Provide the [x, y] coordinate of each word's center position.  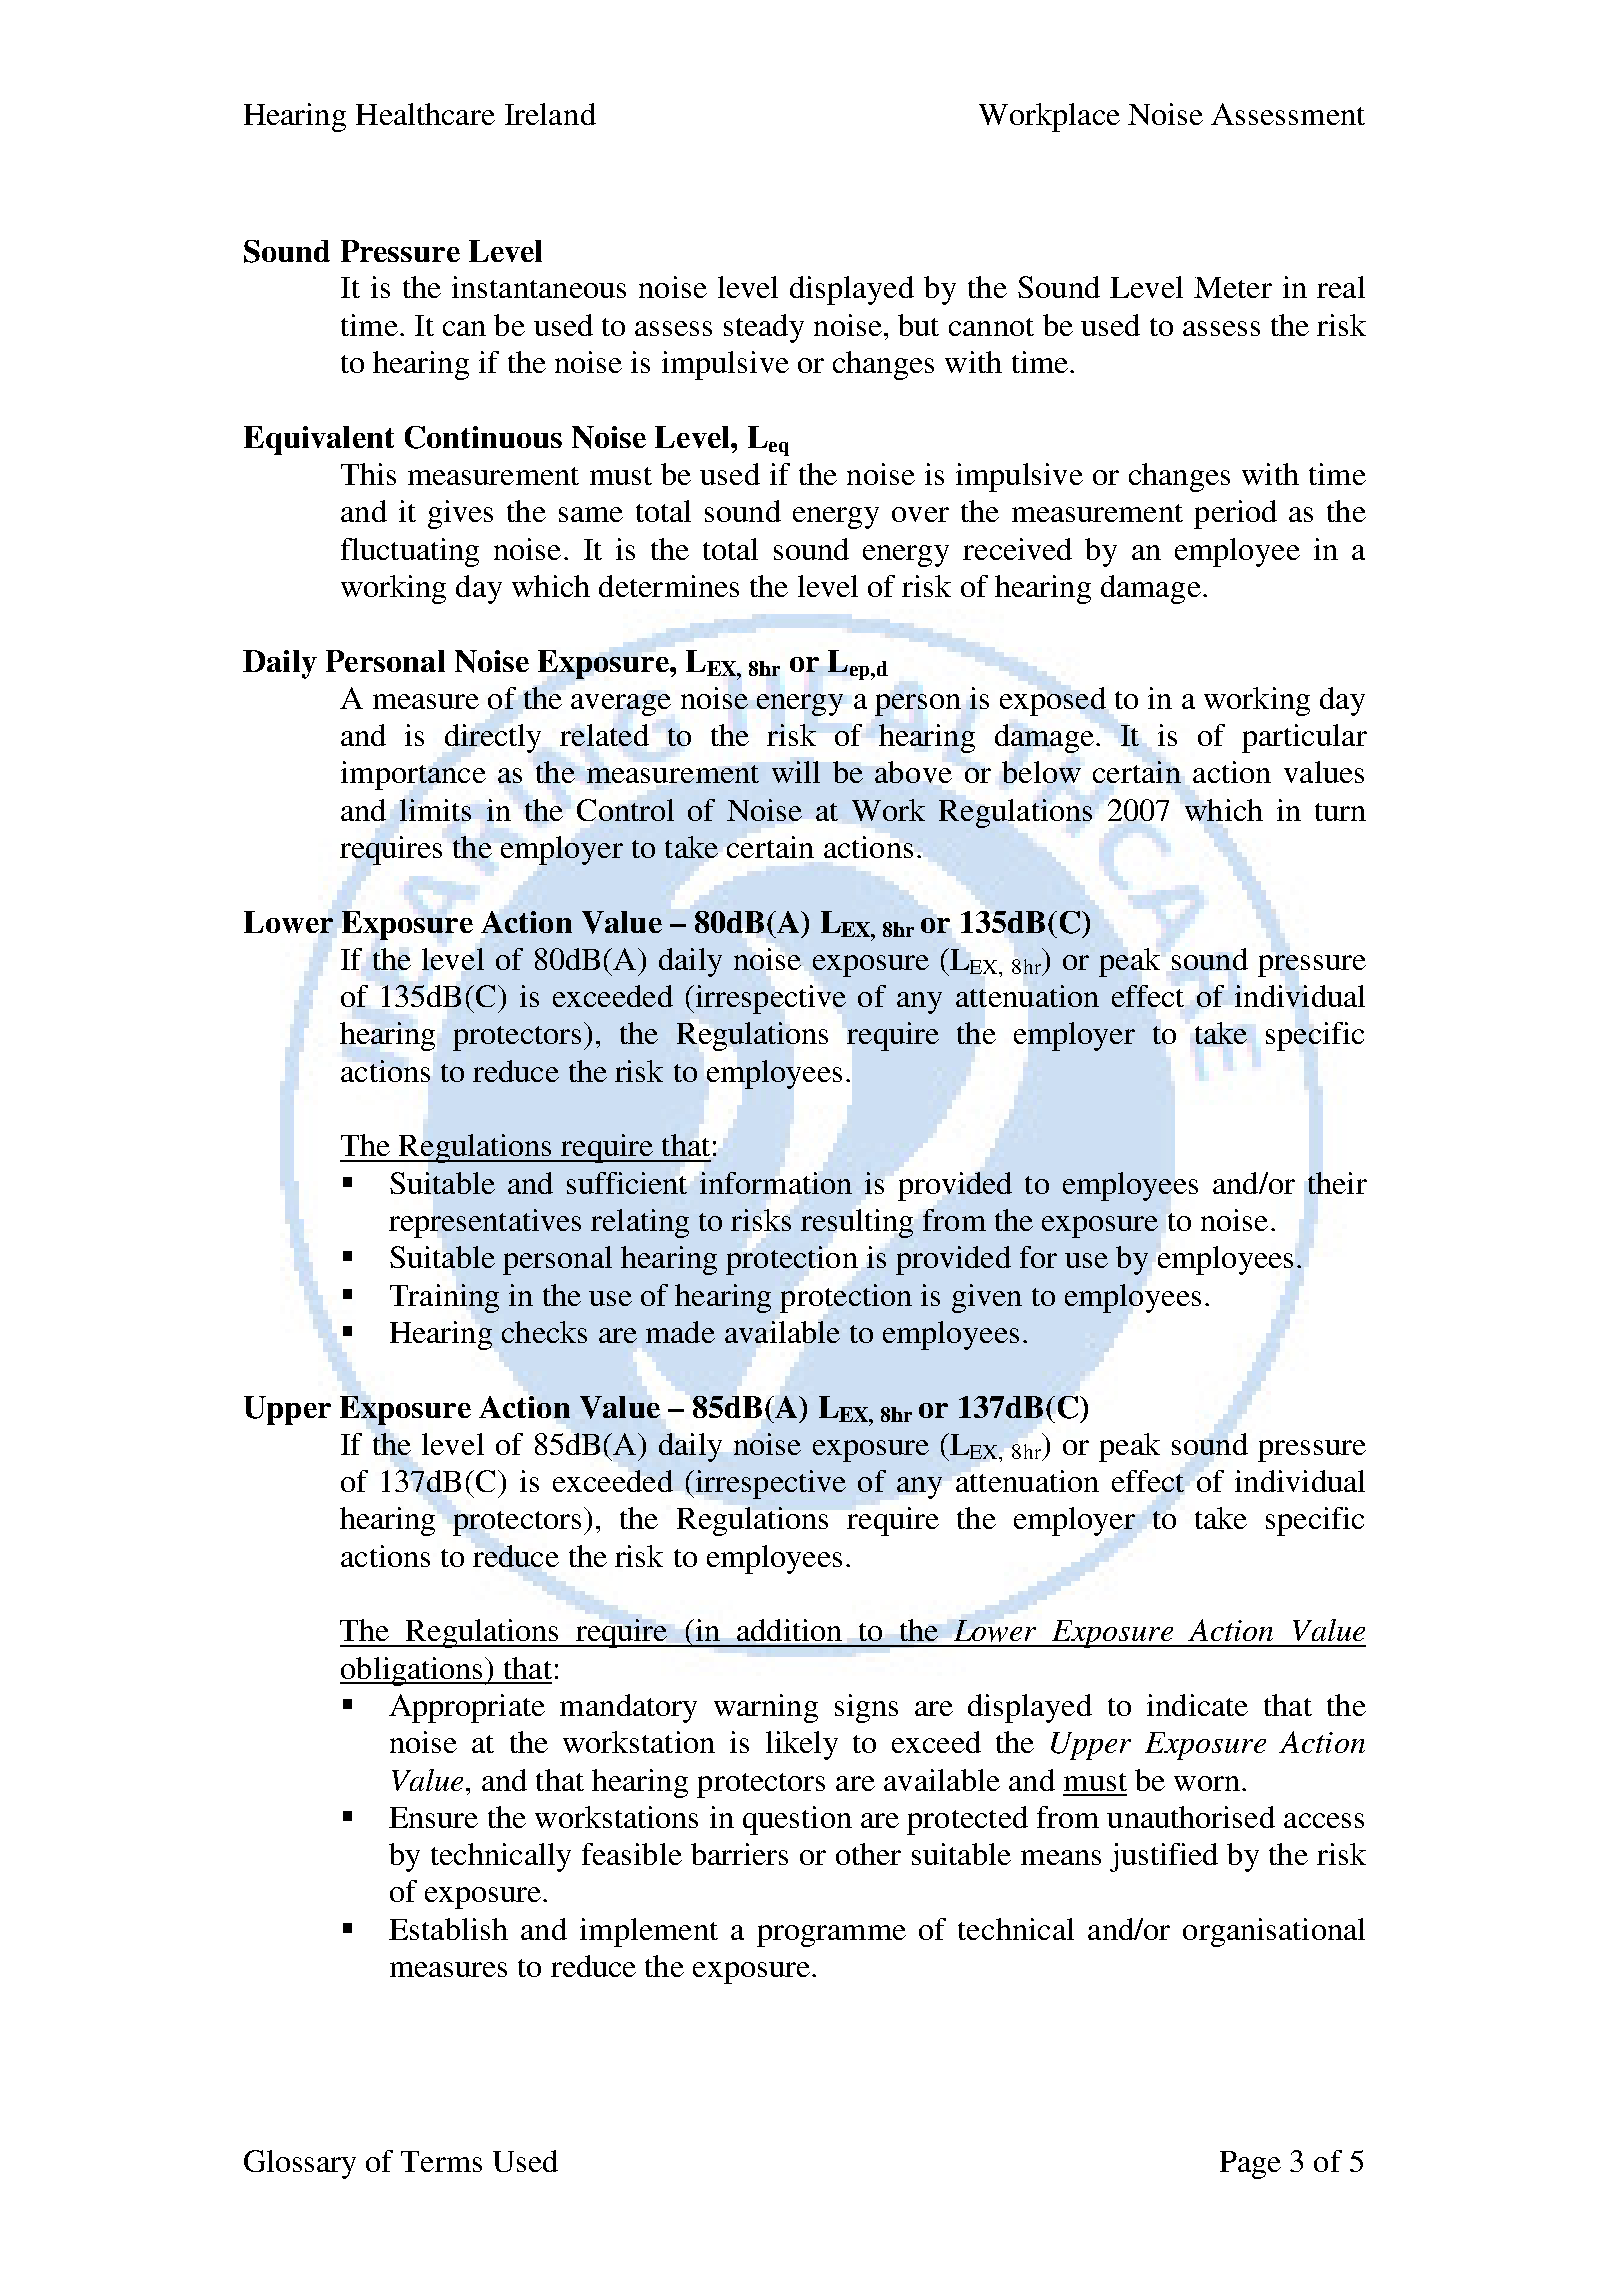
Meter [1233, 287]
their [1337, 1183]
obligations [412, 1671]
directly [493, 738]
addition [789, 1630]
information [776, 1183]
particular [1304, 738]
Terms [441, 2161]
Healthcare [425, 114]
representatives [485, 1223]
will [796, 772]
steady [764, 328]
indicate [1197, 1705]
